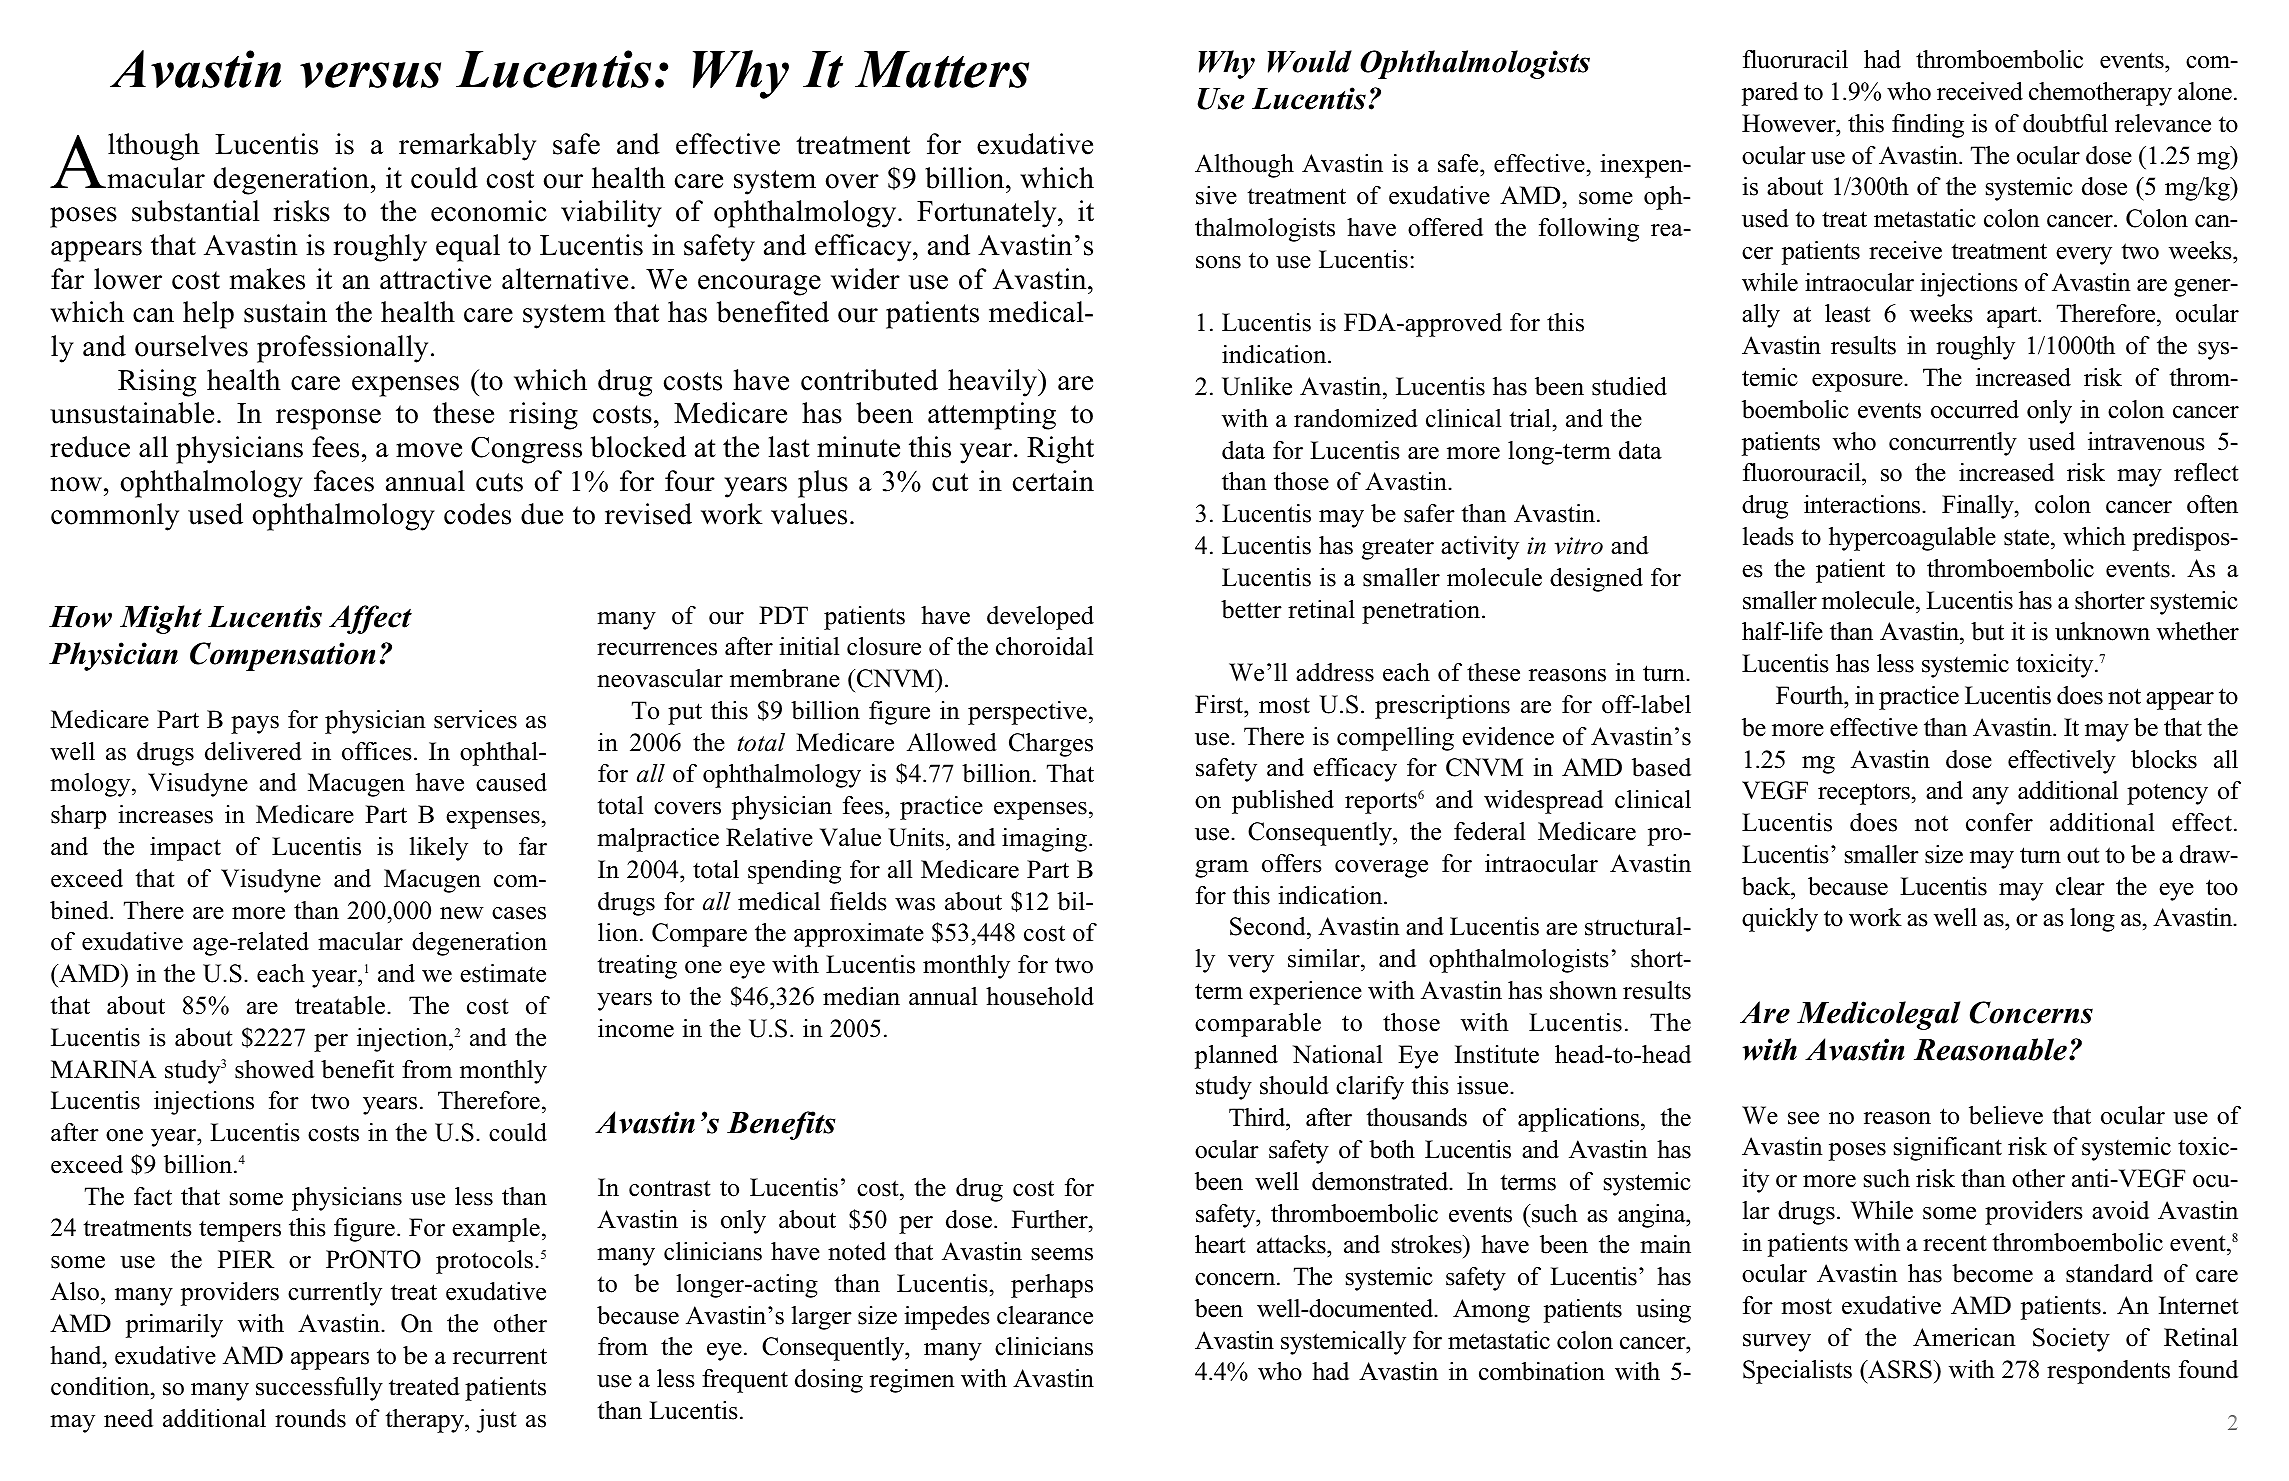  I want to click on finding, so click(1928, 126).
